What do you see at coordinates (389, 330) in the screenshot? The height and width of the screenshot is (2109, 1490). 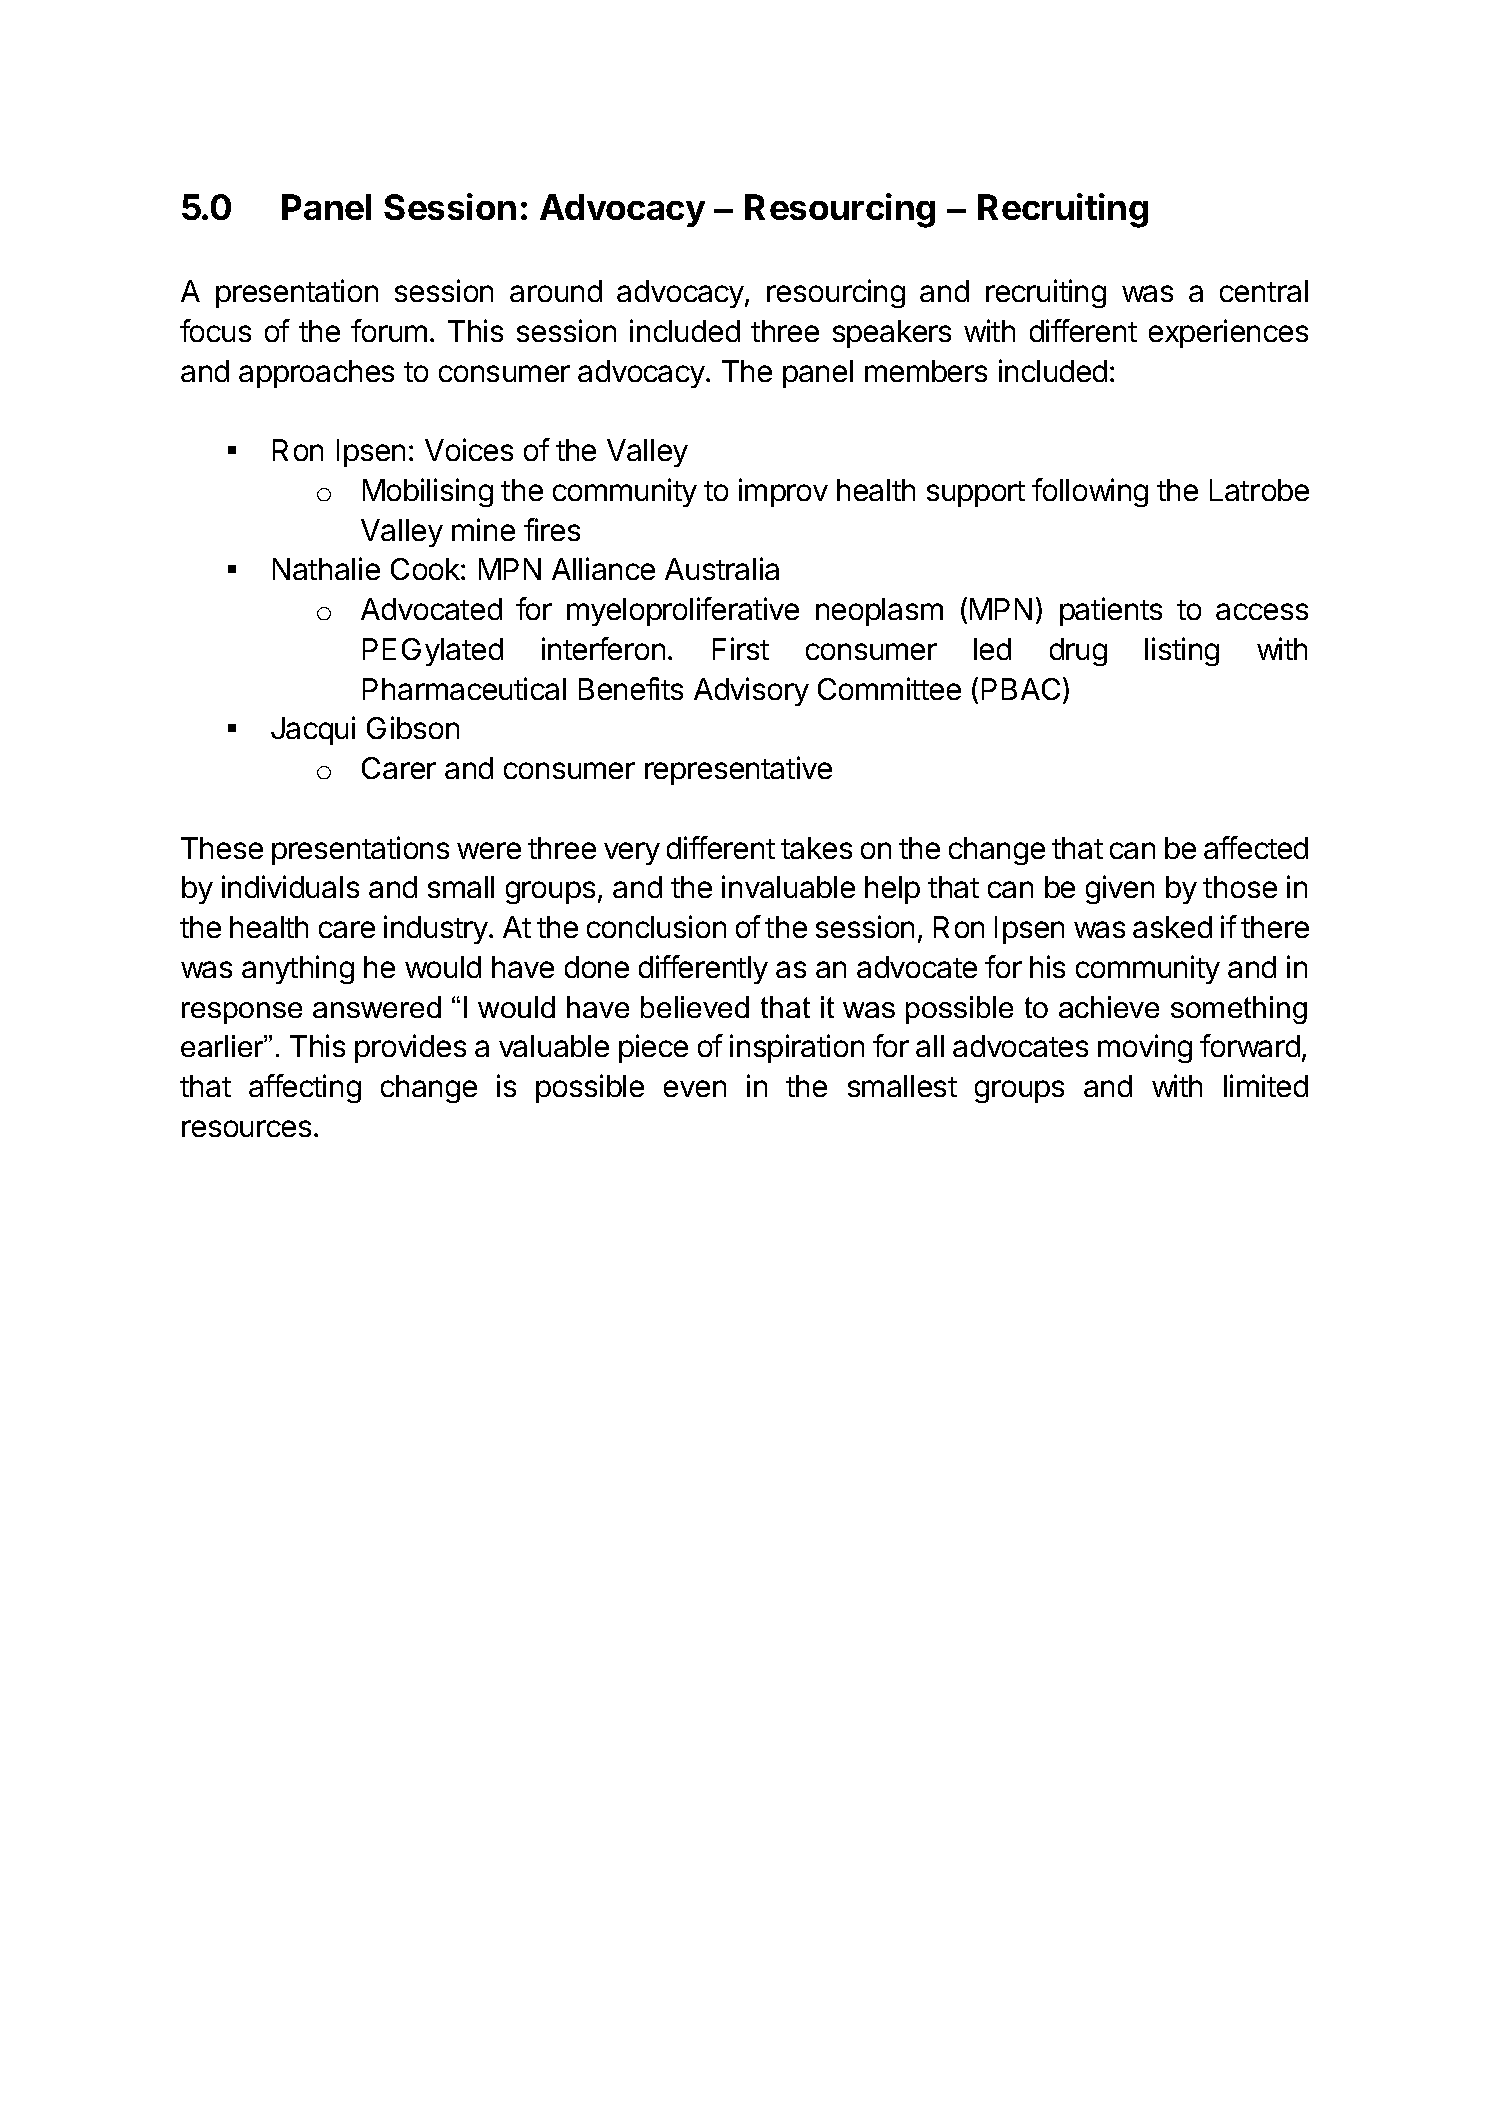 I see `forum` at bounding box center [389, 330].
